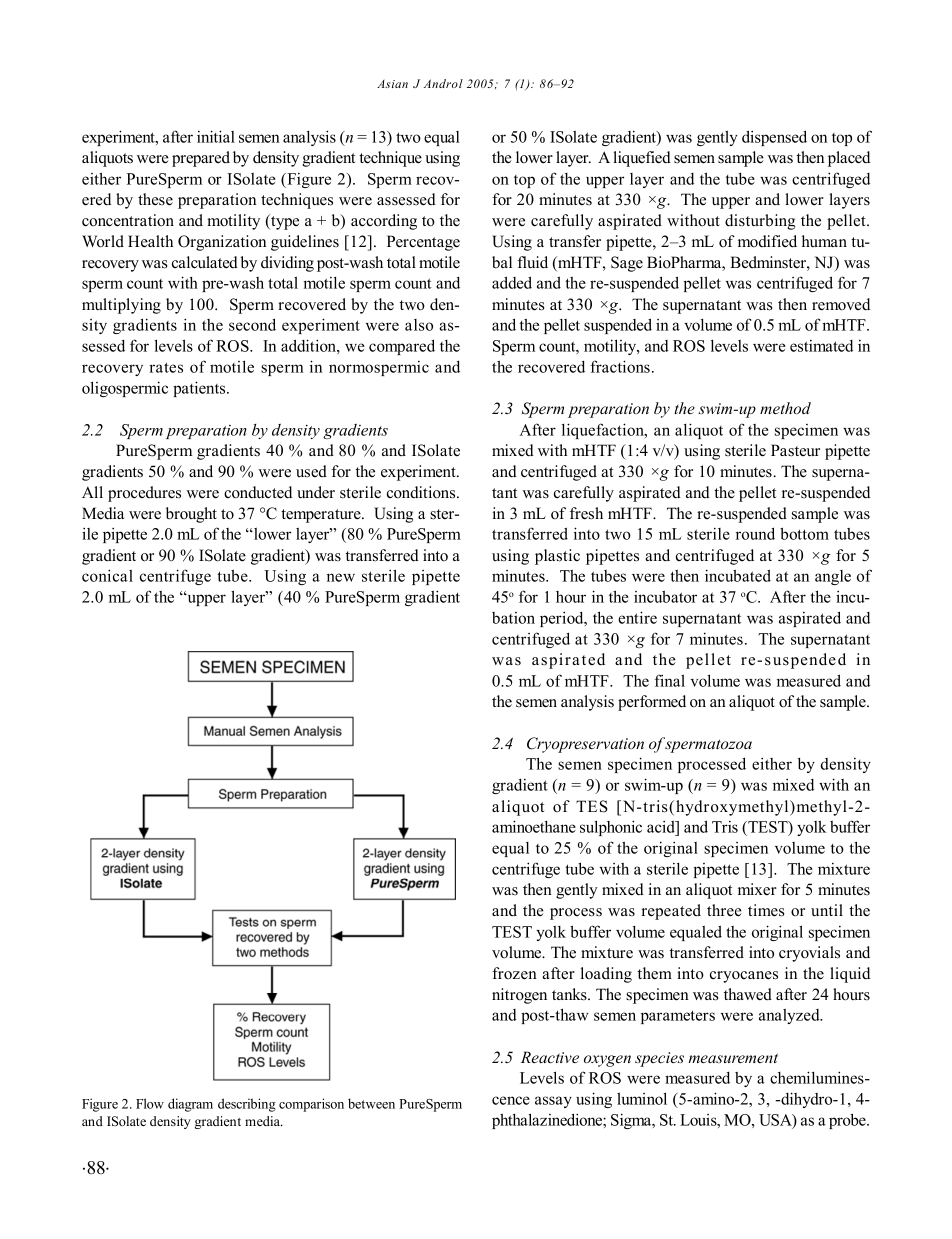 The height and width of the document is (1239, 952). Describe the element at coordinates (662, 828) in the document. I see `acid` at that location.
